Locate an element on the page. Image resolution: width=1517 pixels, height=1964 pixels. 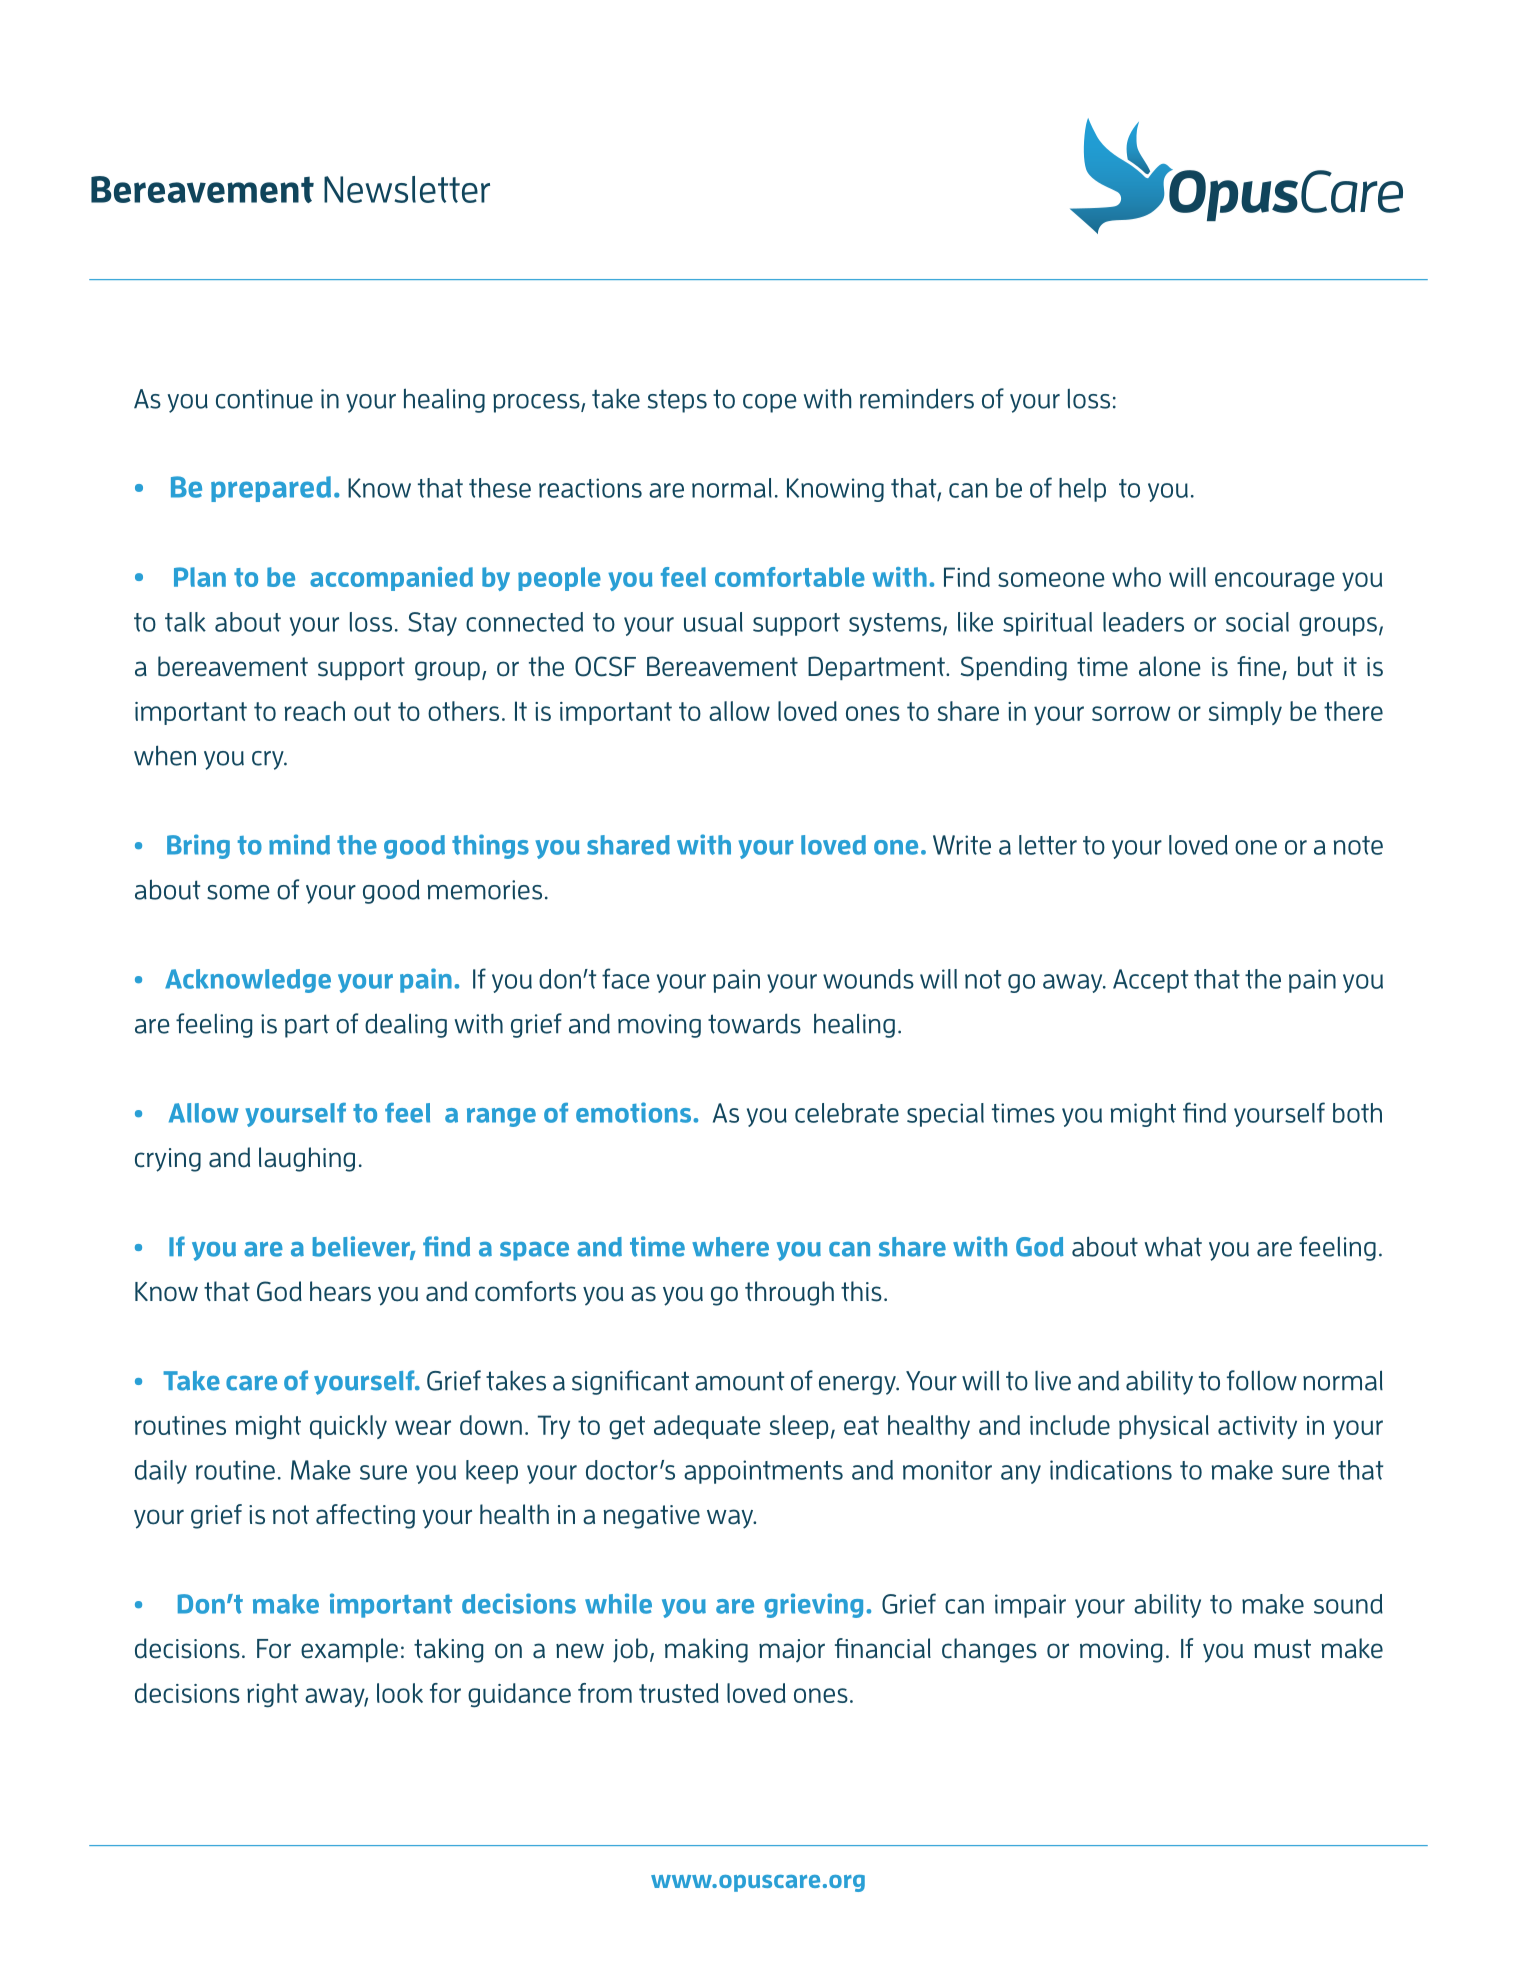
Bring is located at coordinates (198, 846).
